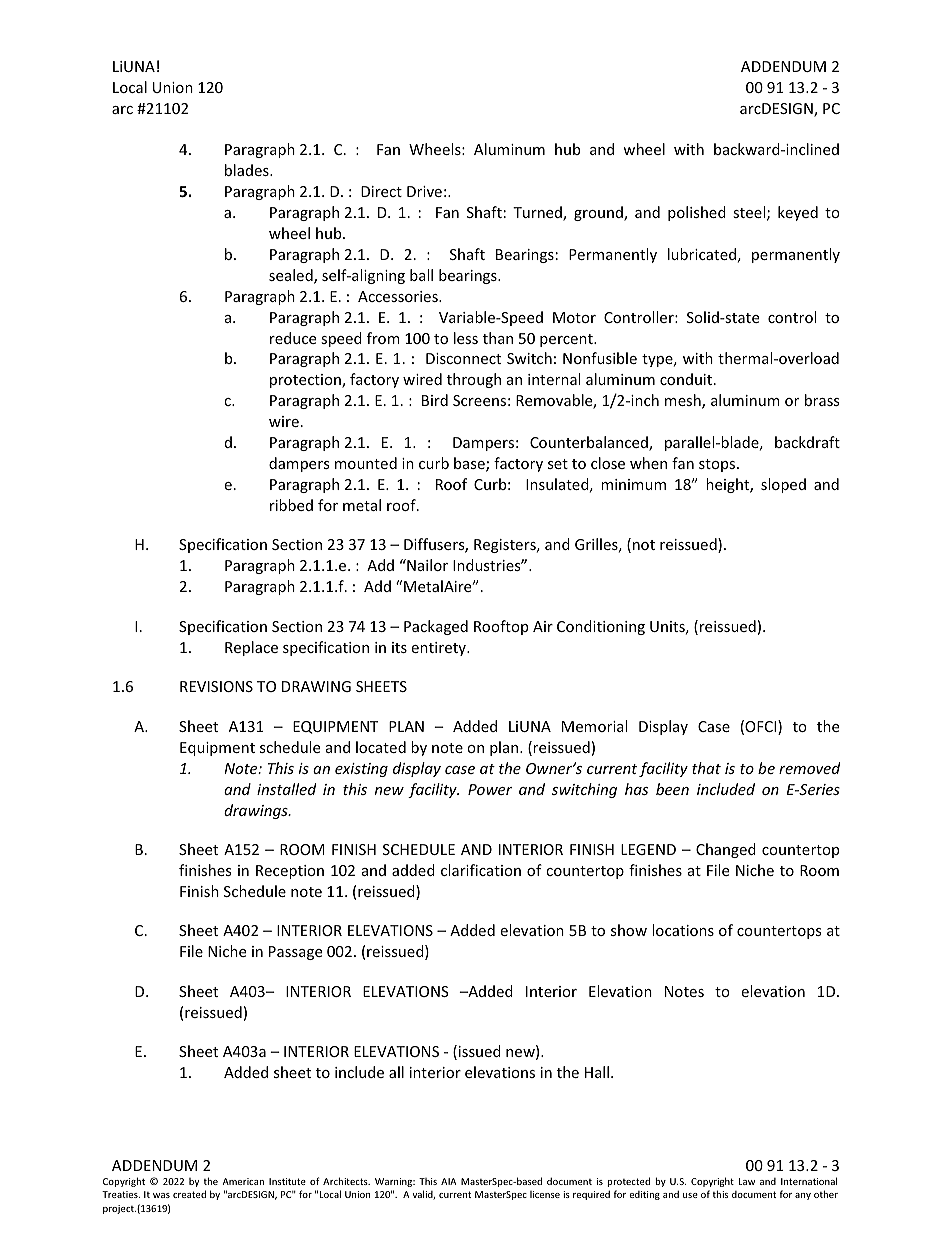 Image resolution: width=952 pixels, height=1233 pixels. What do you see at coordinates (189, 1194) in the page?
I see `created` at bounding box center [189, 1194].
